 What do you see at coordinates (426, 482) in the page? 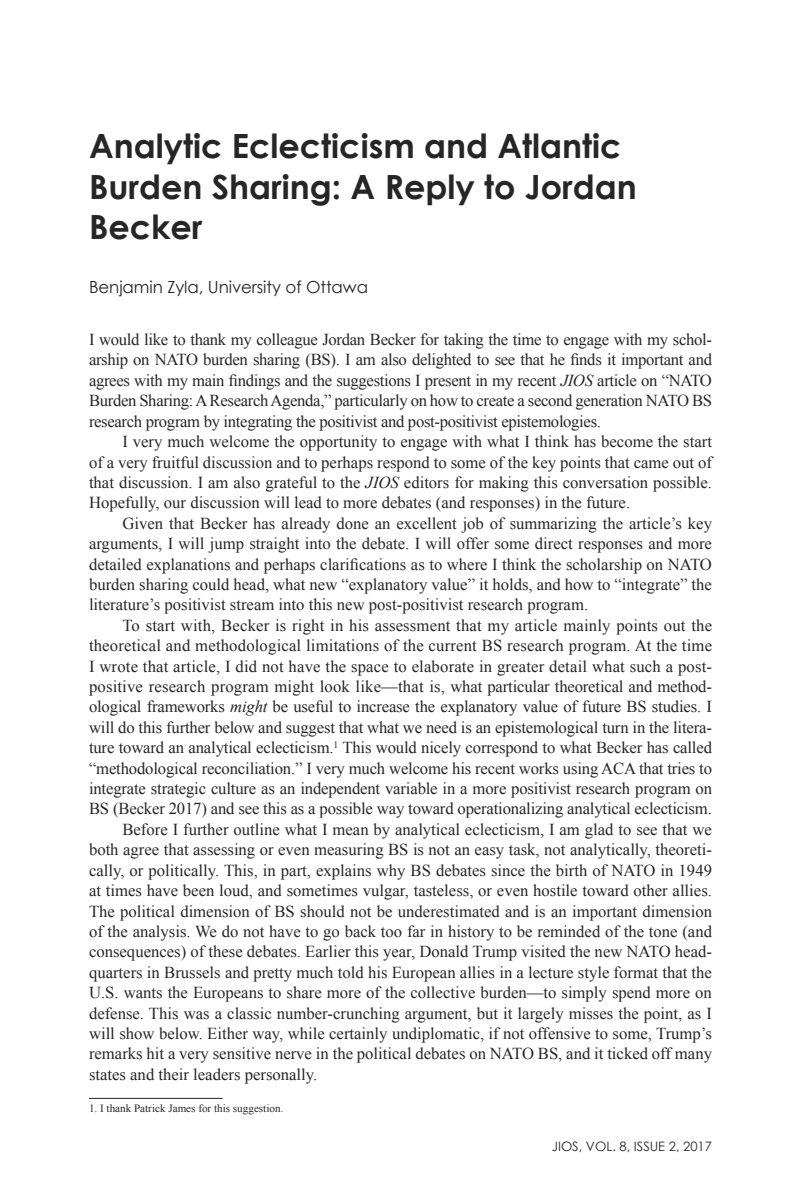
I see `editors` at bounding box center [426, 482].
